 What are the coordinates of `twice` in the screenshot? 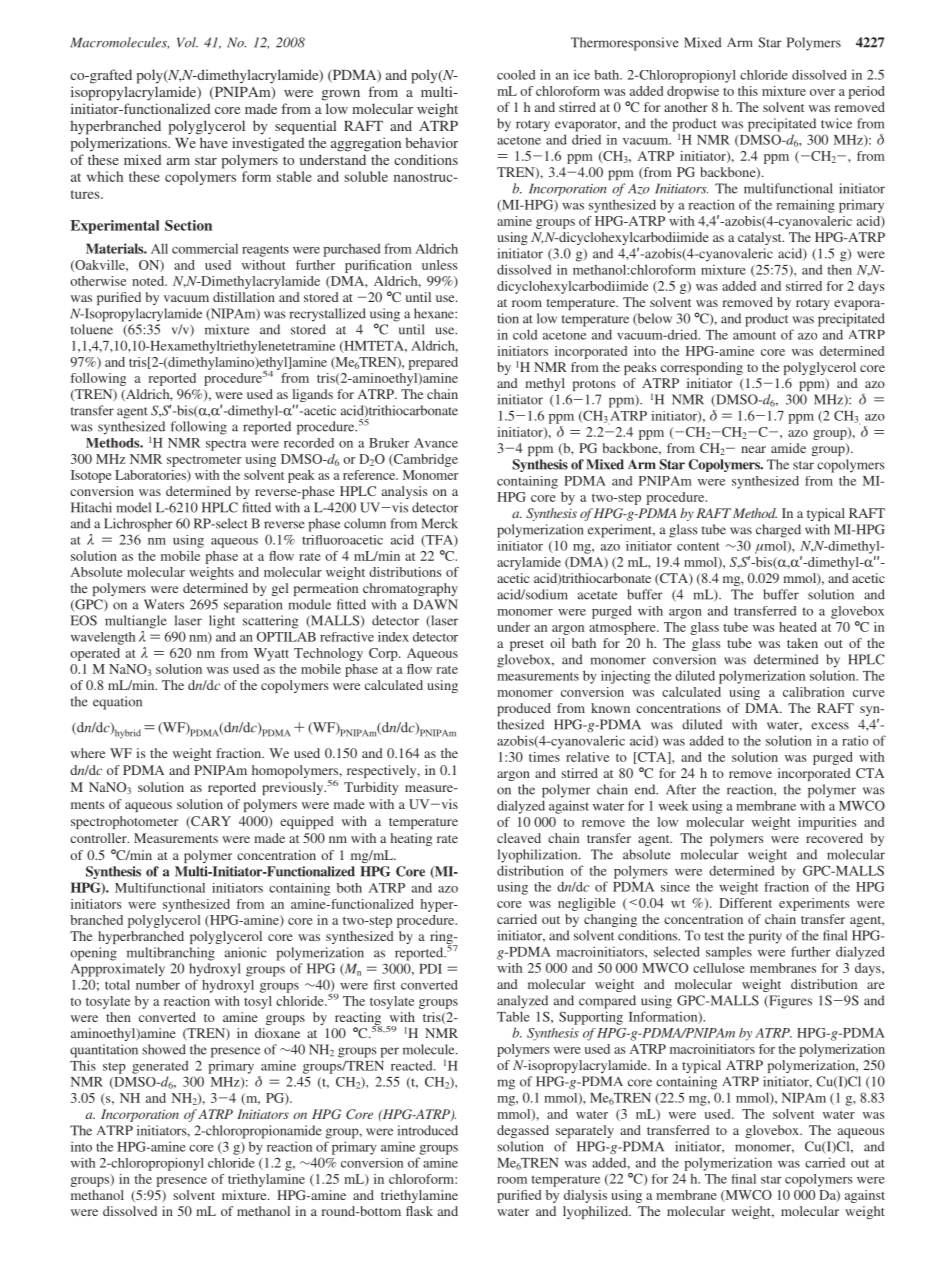 It's located at (836, 123).
